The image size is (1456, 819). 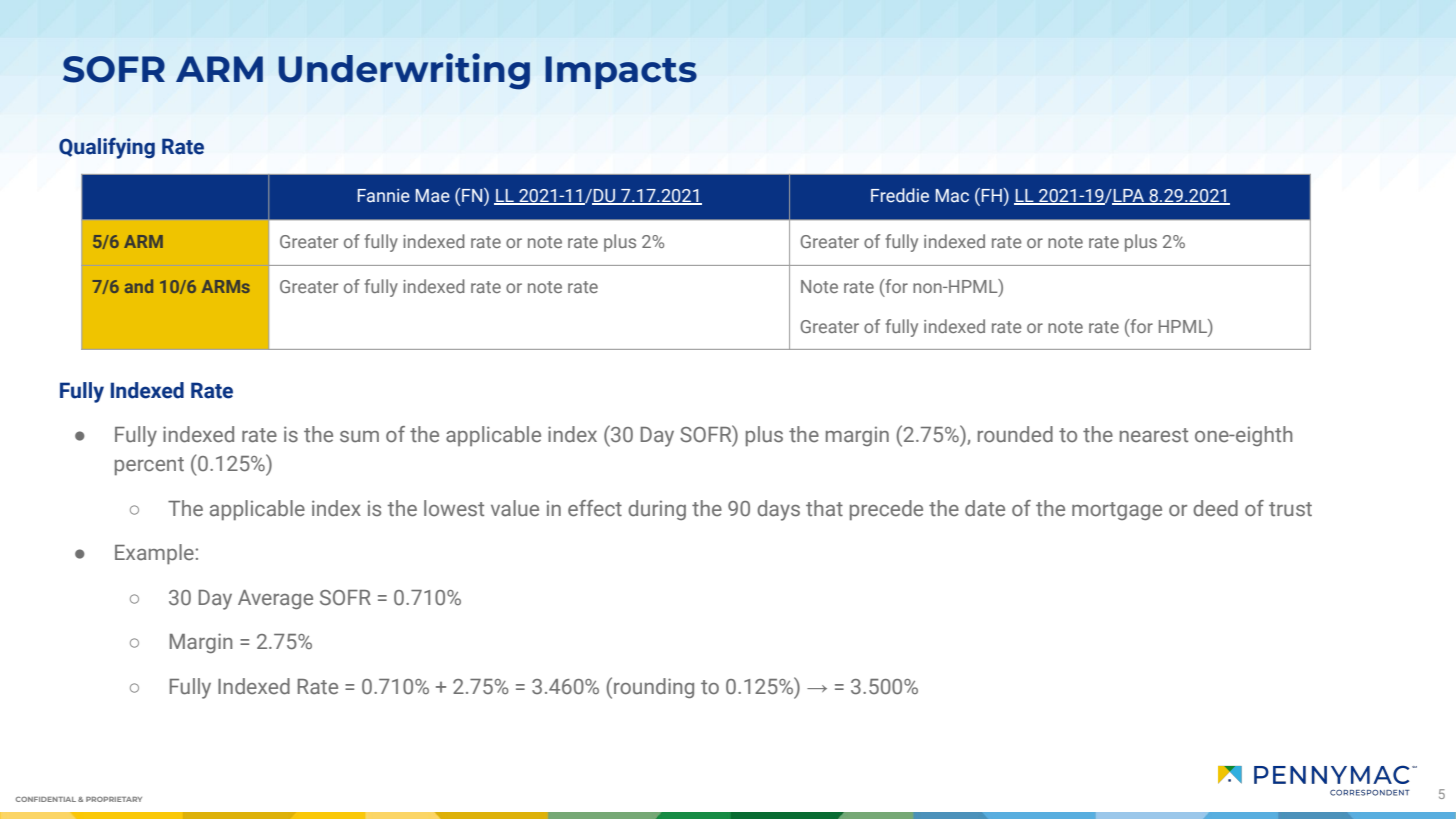 I want to click on mortgage, so click(x=1117, y=511).
